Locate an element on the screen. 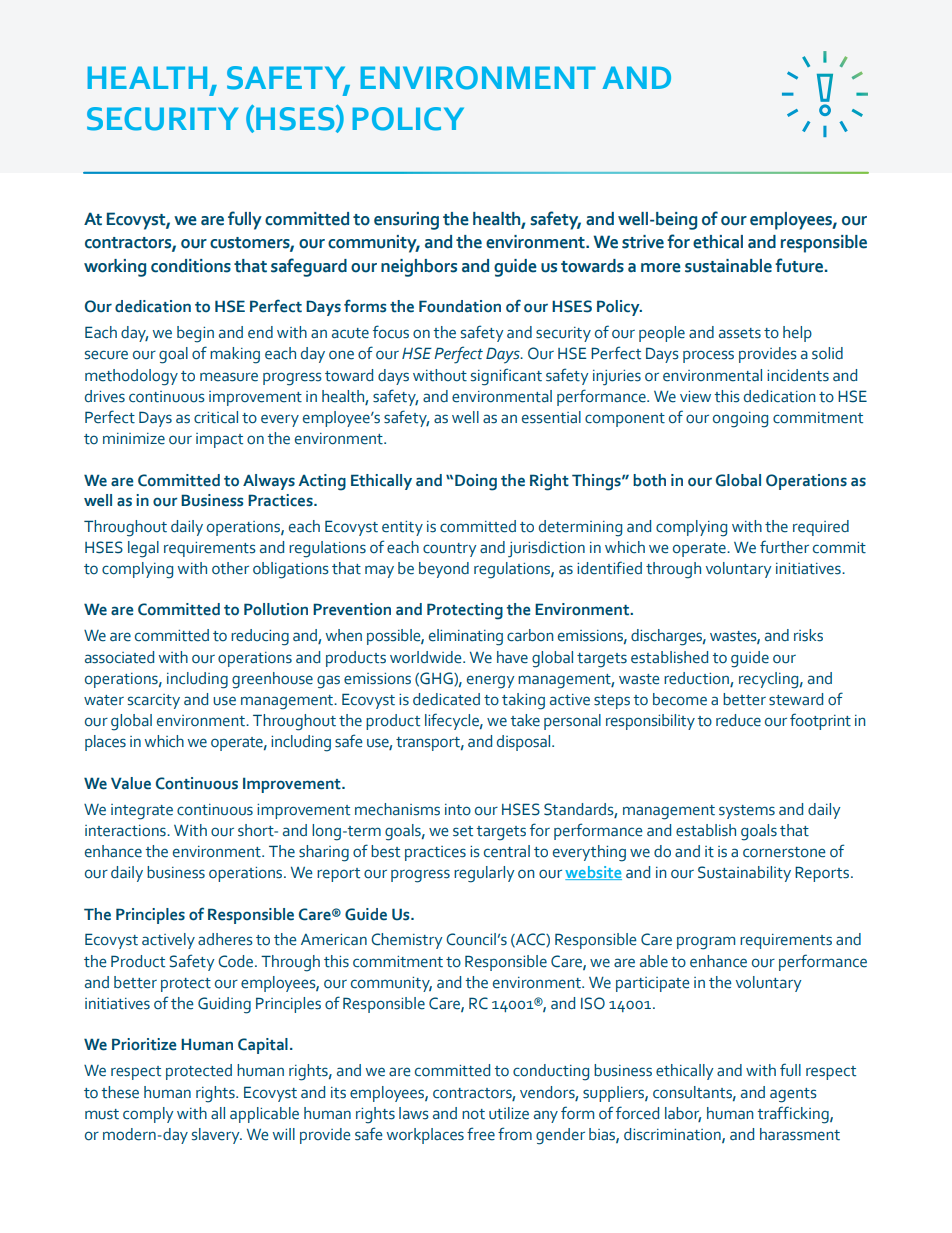  into is located at coordinates (458, 810).
